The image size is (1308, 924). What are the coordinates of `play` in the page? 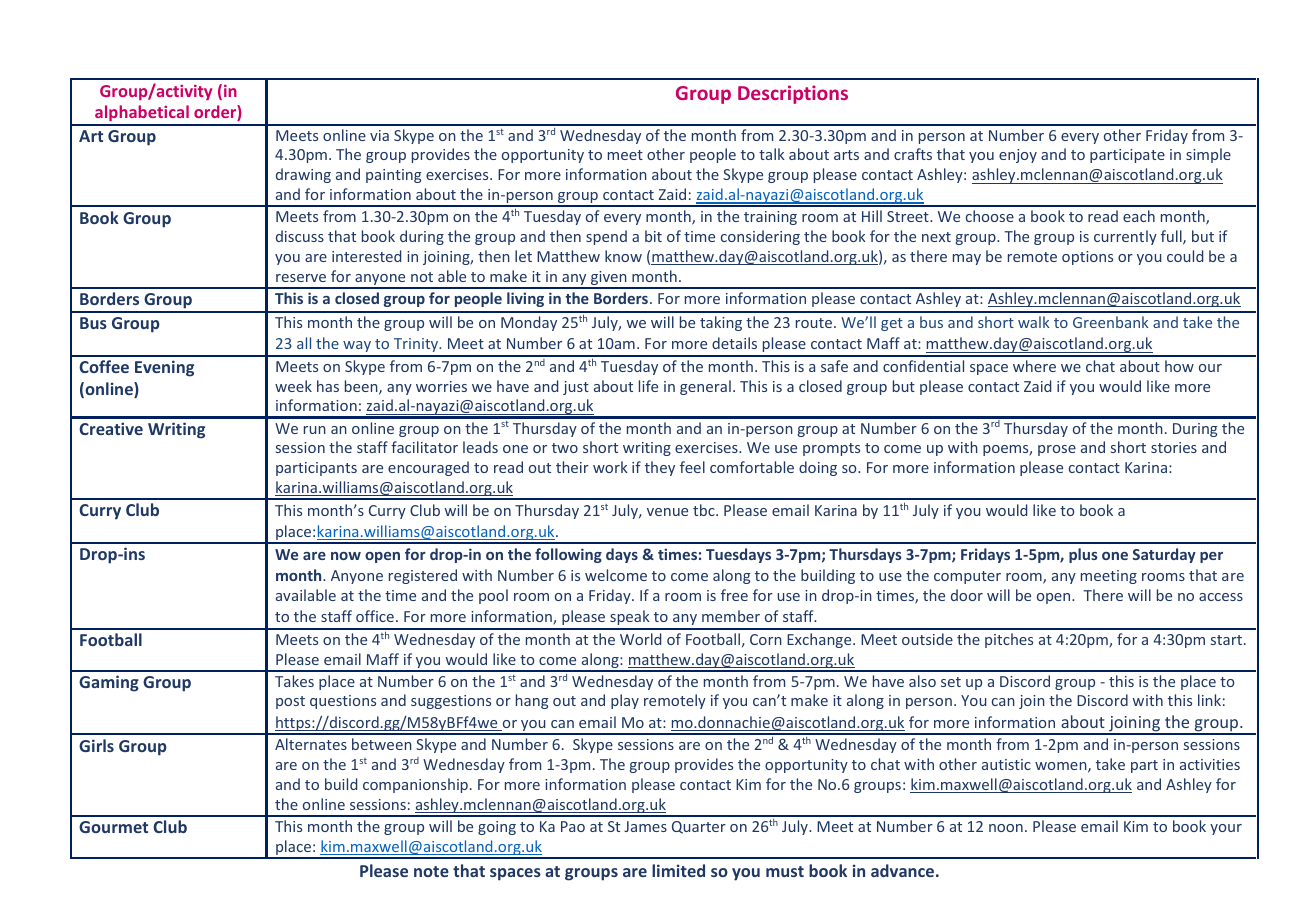 It's located at (625, 701).
